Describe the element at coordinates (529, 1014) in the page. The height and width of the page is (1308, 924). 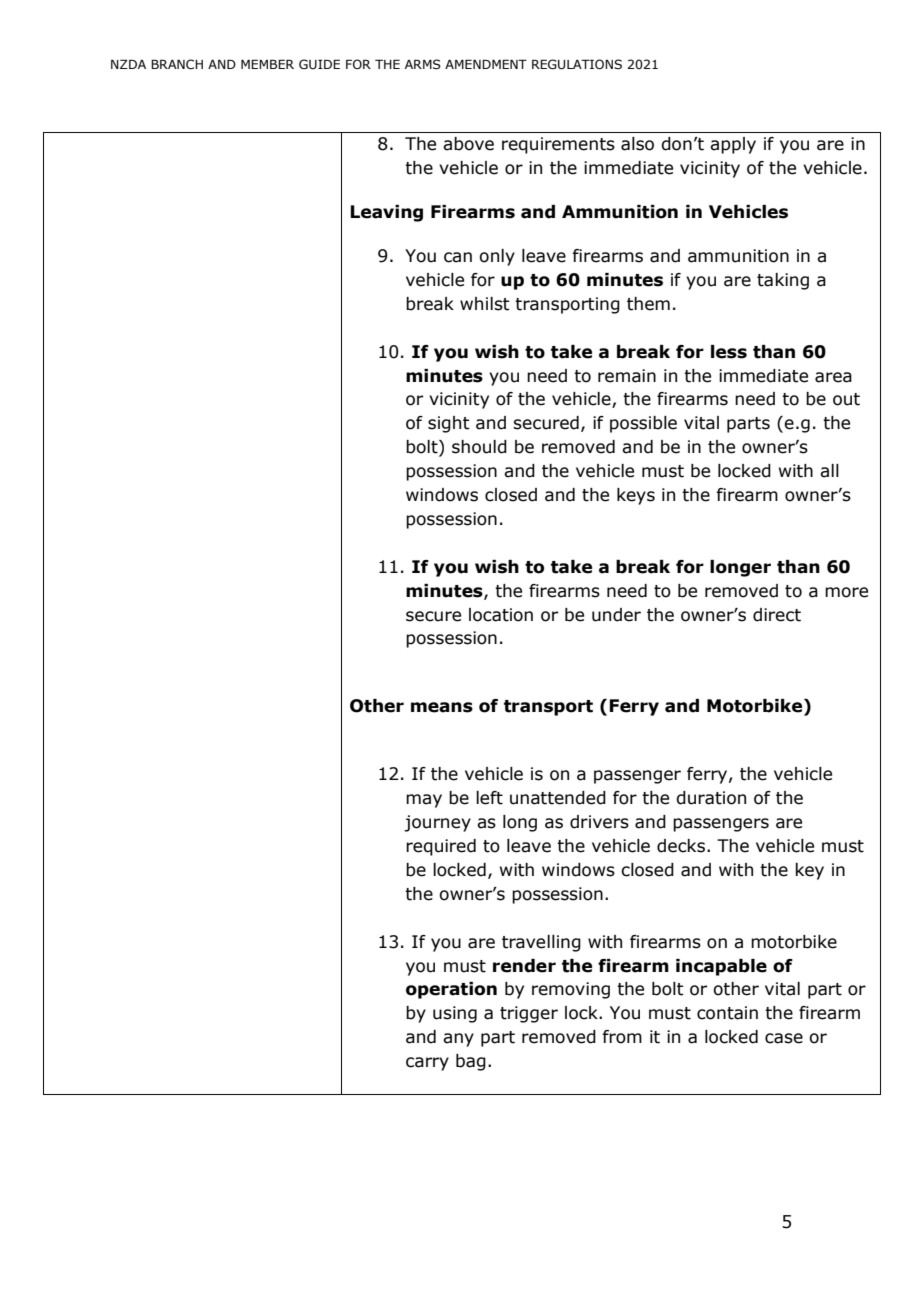
I see `trigger` at that location.
